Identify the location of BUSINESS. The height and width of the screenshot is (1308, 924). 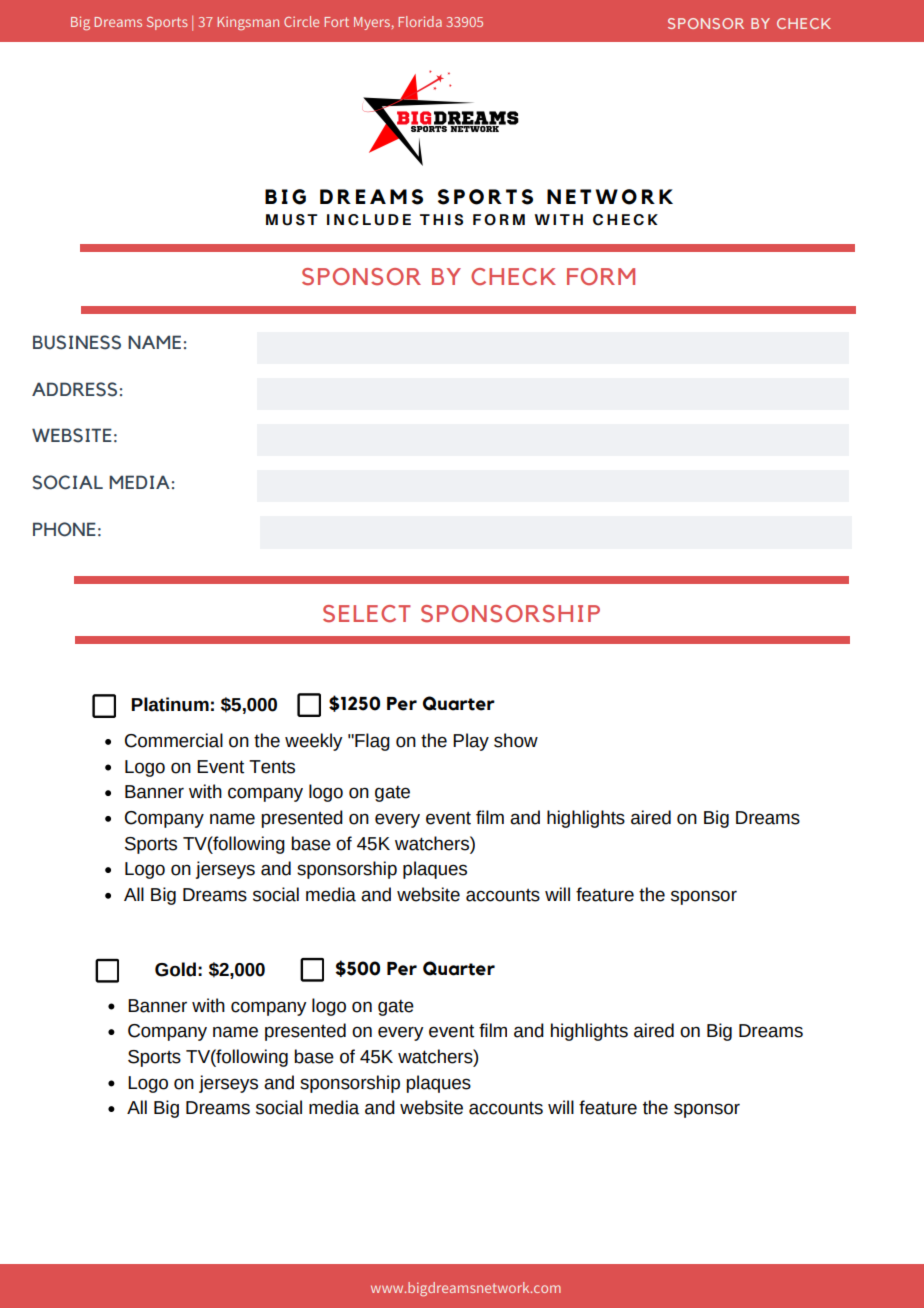
(77, 342).
